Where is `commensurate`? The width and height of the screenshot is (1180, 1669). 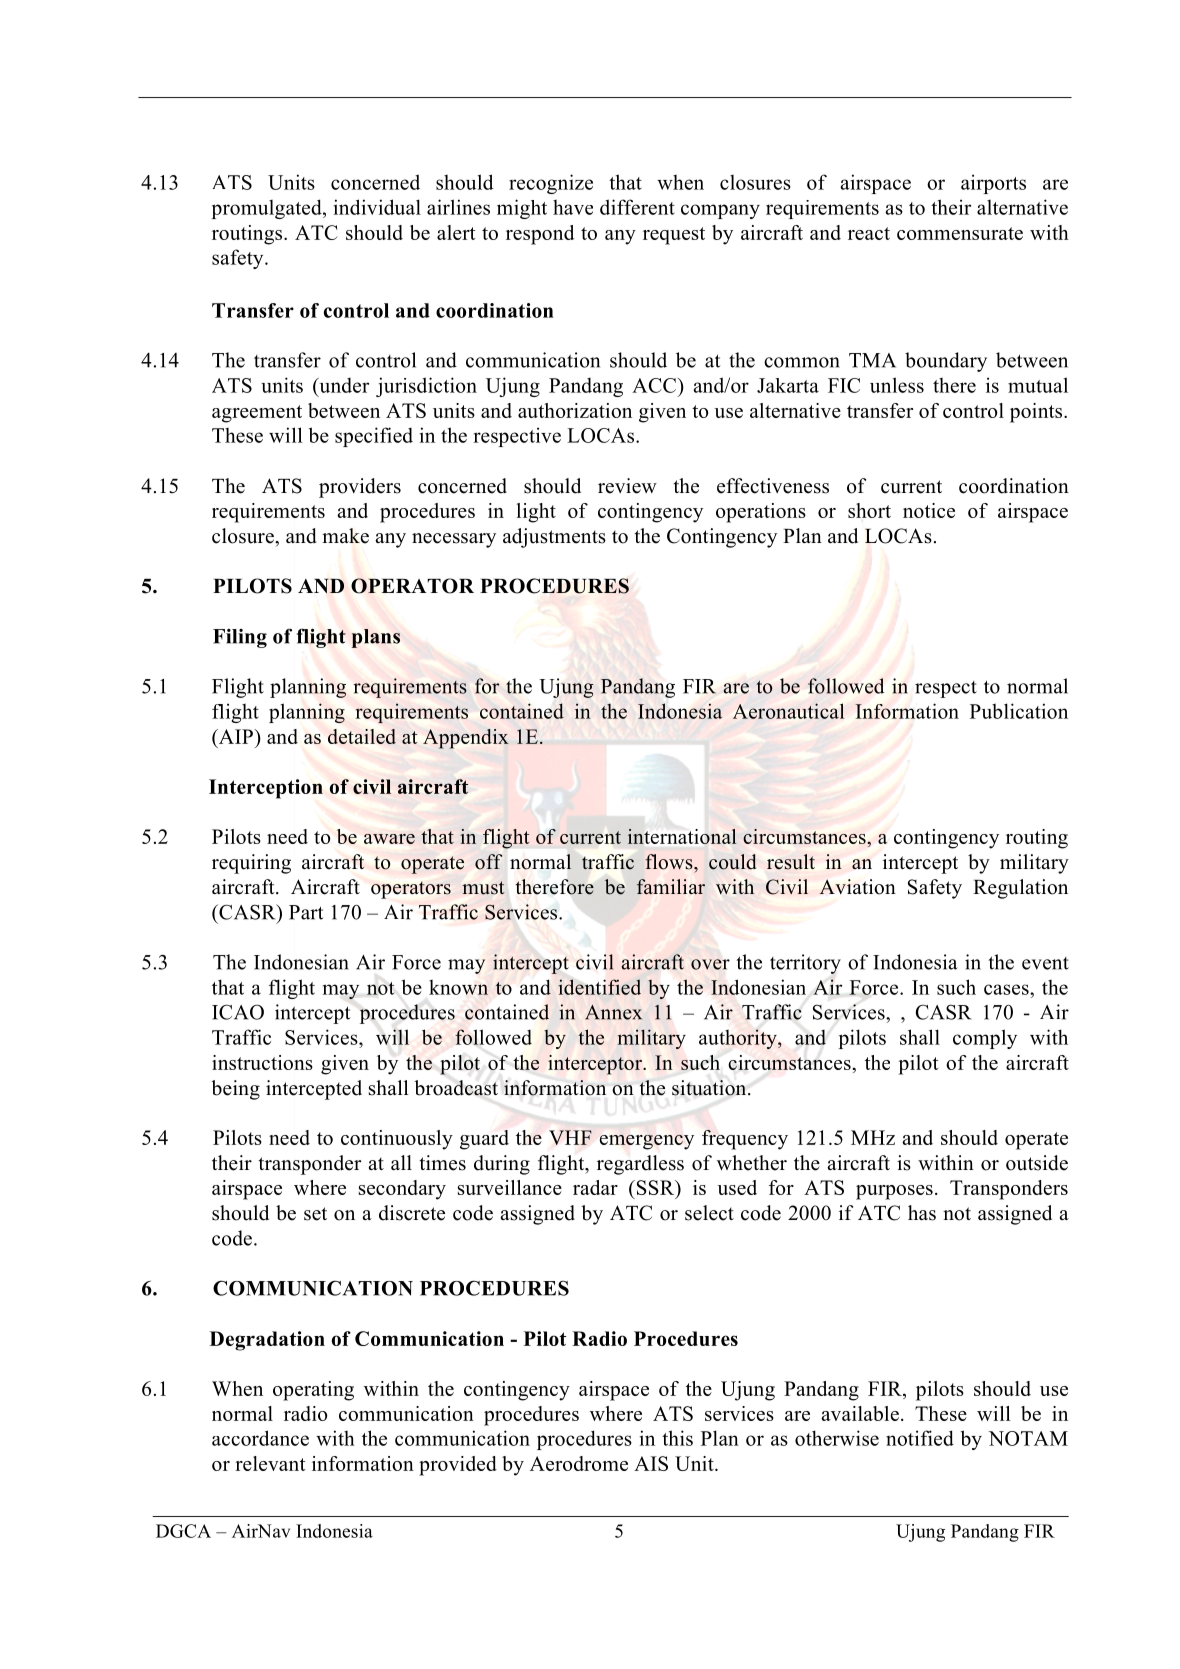
commensurate is located at coordinates (960, 233).
